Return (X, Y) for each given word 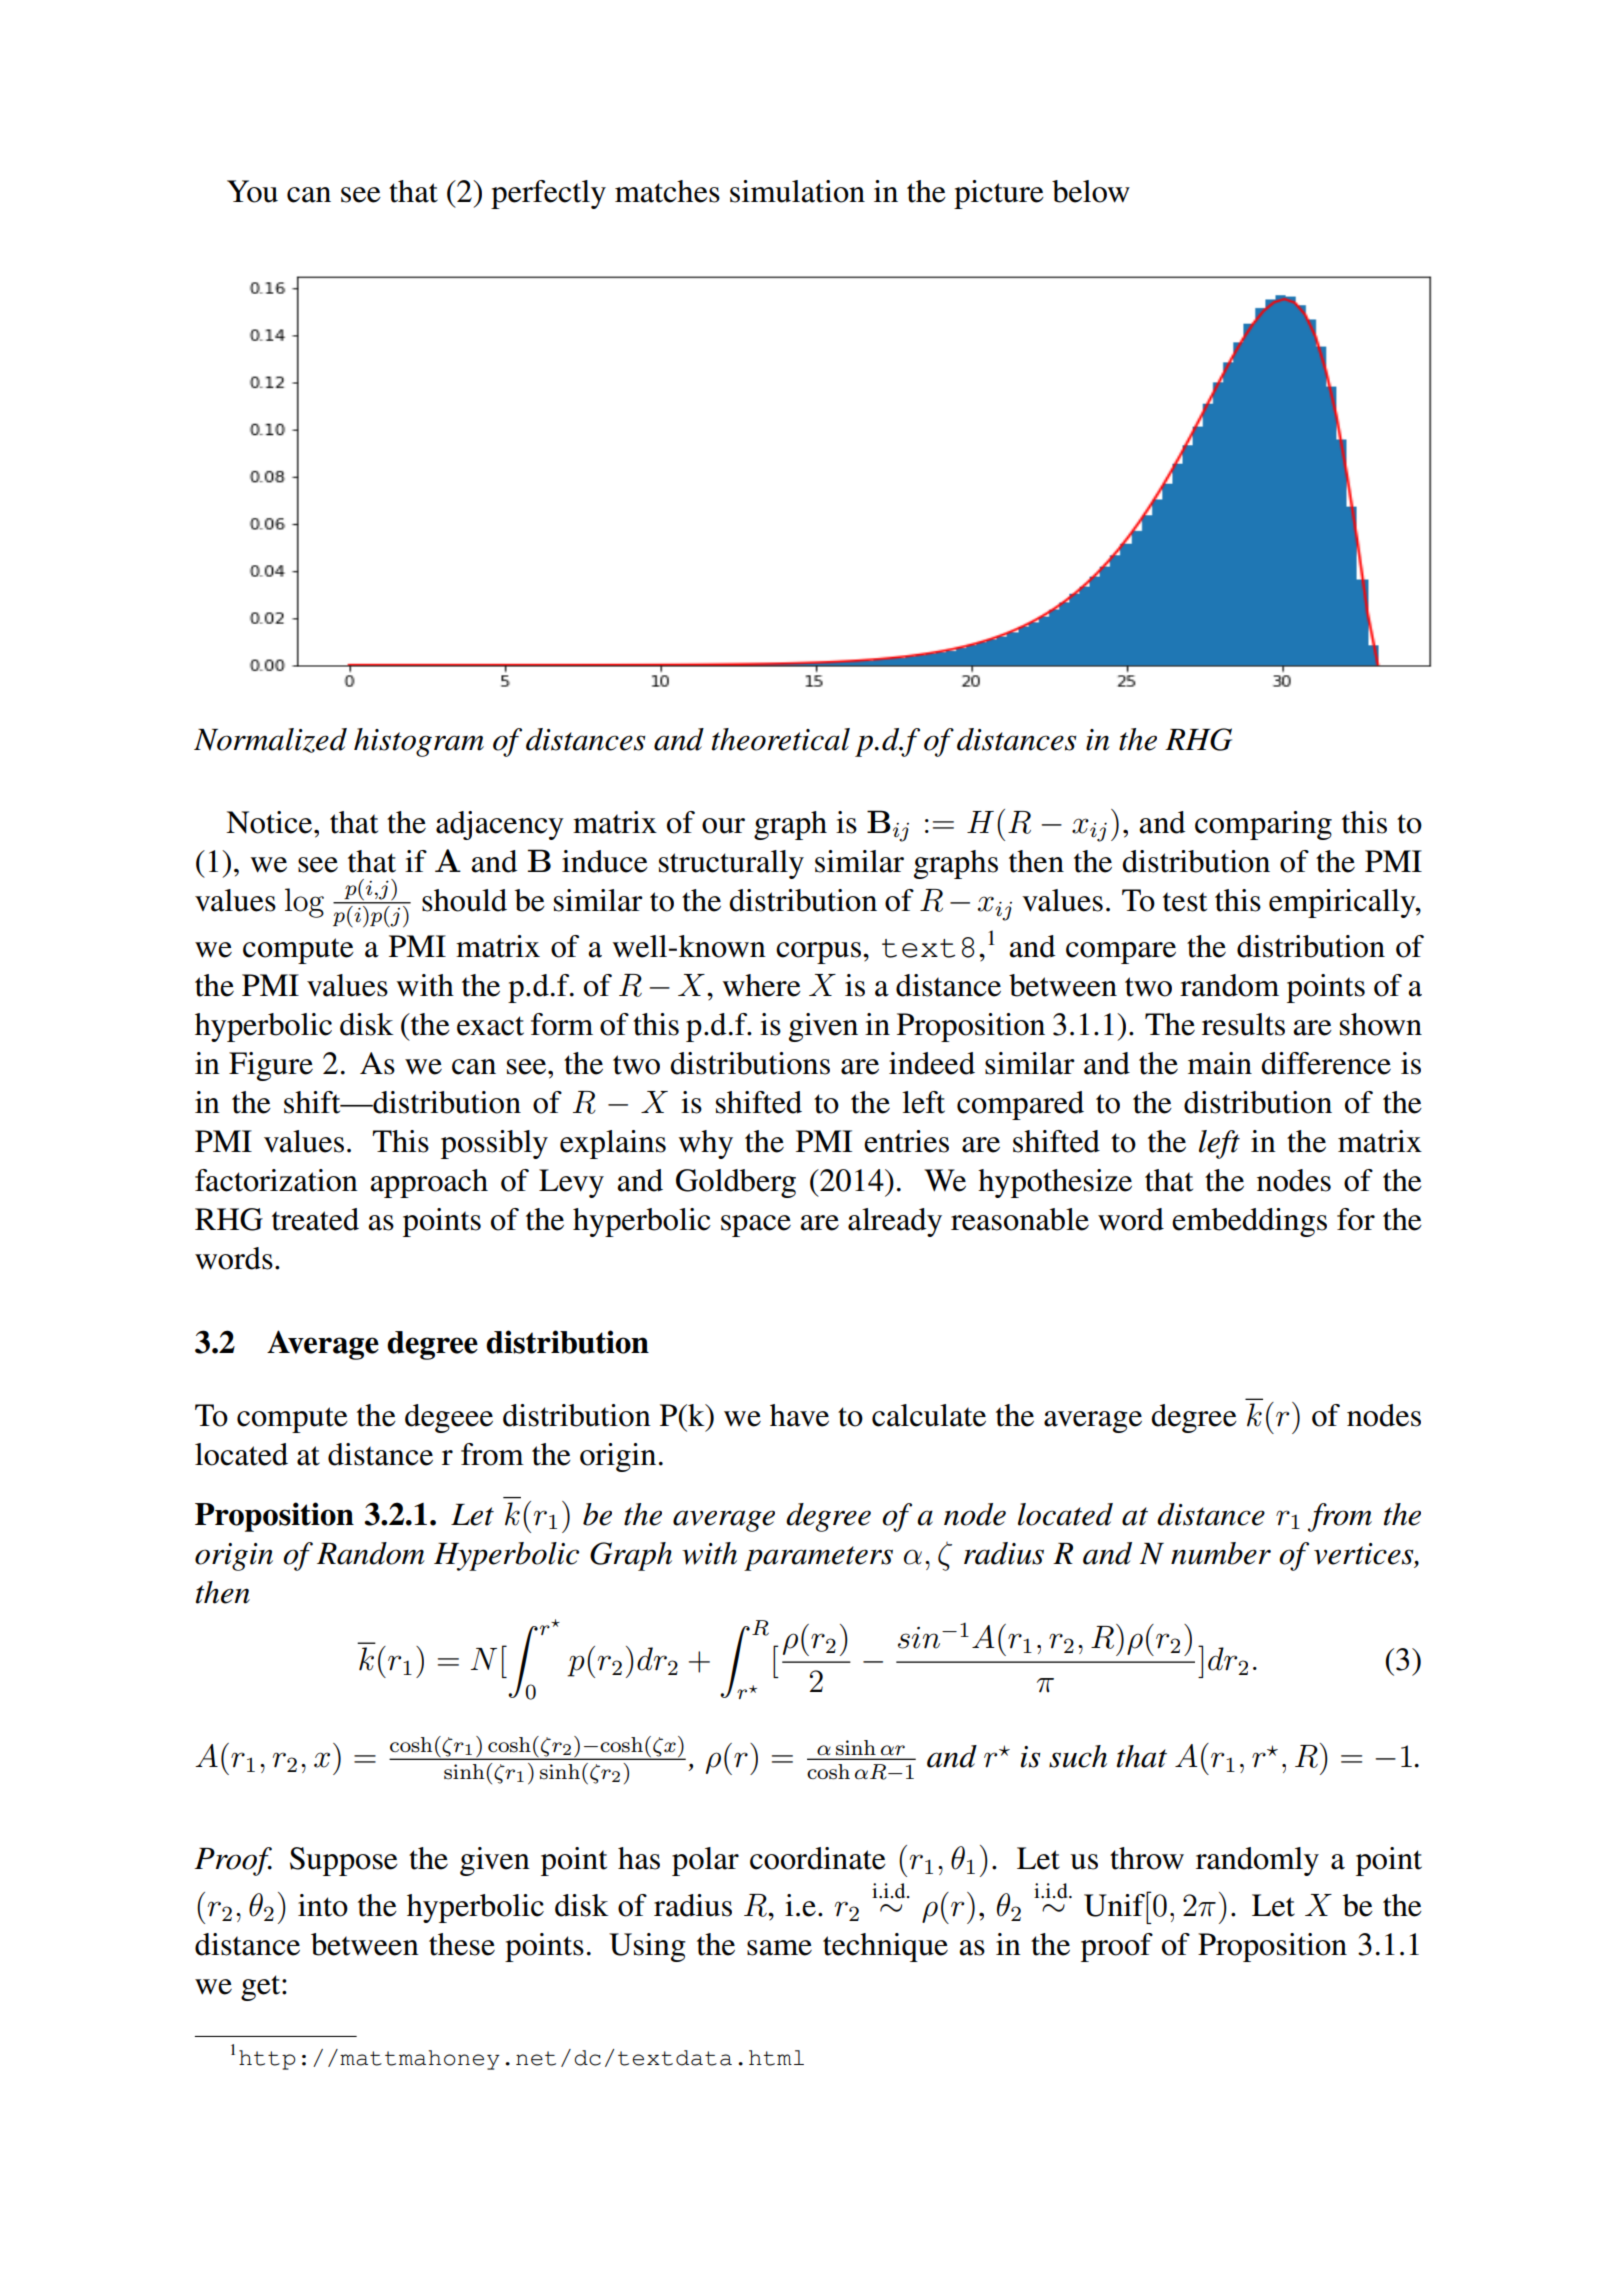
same (779, 1948)
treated (315, 1219)
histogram (419, 742)
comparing (1263, 825)
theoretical (781, 739)
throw (1147, 1858)
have (799, 1415)
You (252, 191)
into (323, 1905)
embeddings (1249, 1222)
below (1091, 191)
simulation (797, 191)
